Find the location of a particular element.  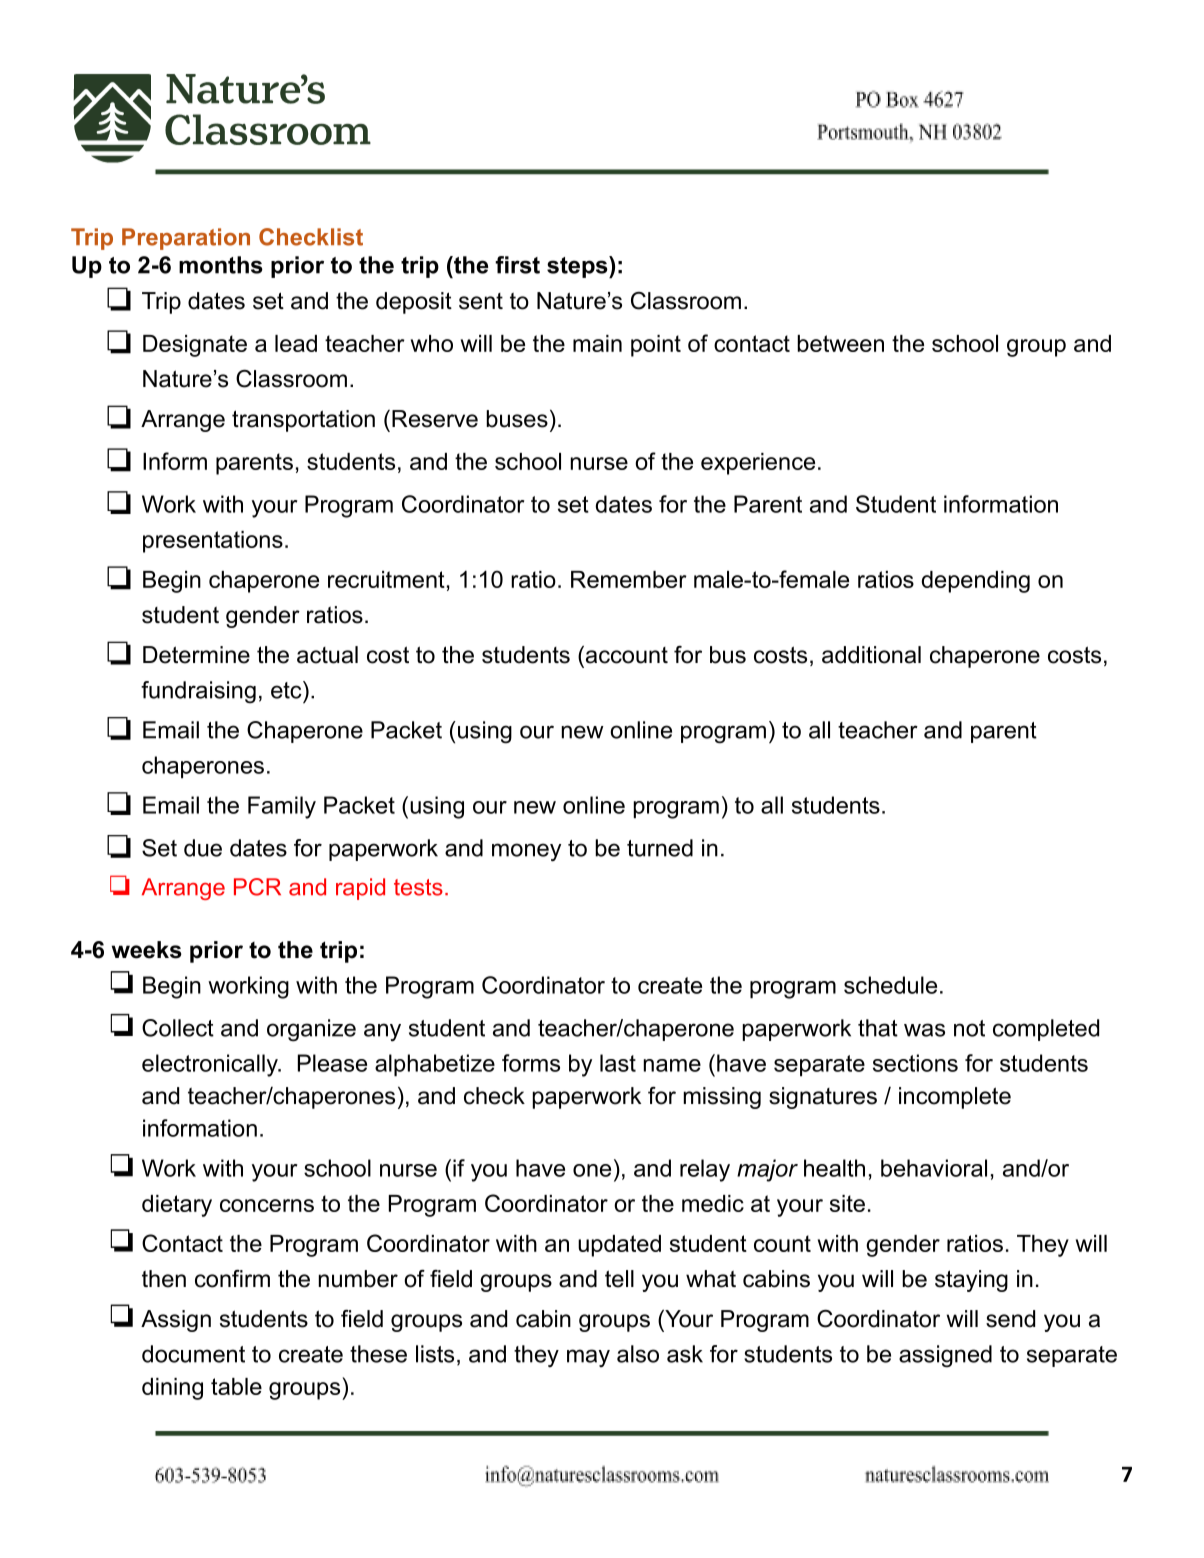

turned is located at coordinates (660, 848).
